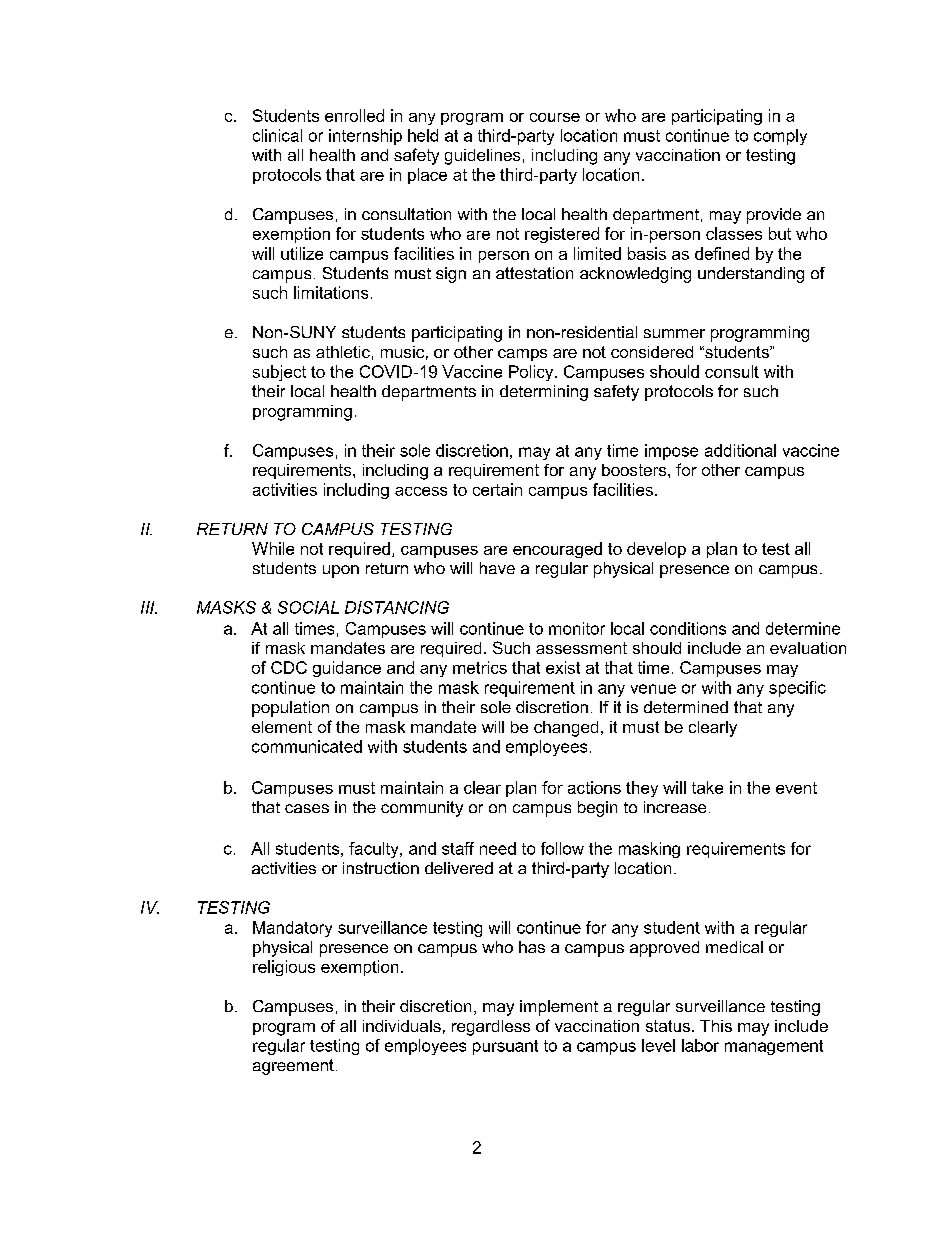 The image size is (952, 1233). Describe the element at coordinates (491, 1028) in the page. I see `regardless` at that location.
